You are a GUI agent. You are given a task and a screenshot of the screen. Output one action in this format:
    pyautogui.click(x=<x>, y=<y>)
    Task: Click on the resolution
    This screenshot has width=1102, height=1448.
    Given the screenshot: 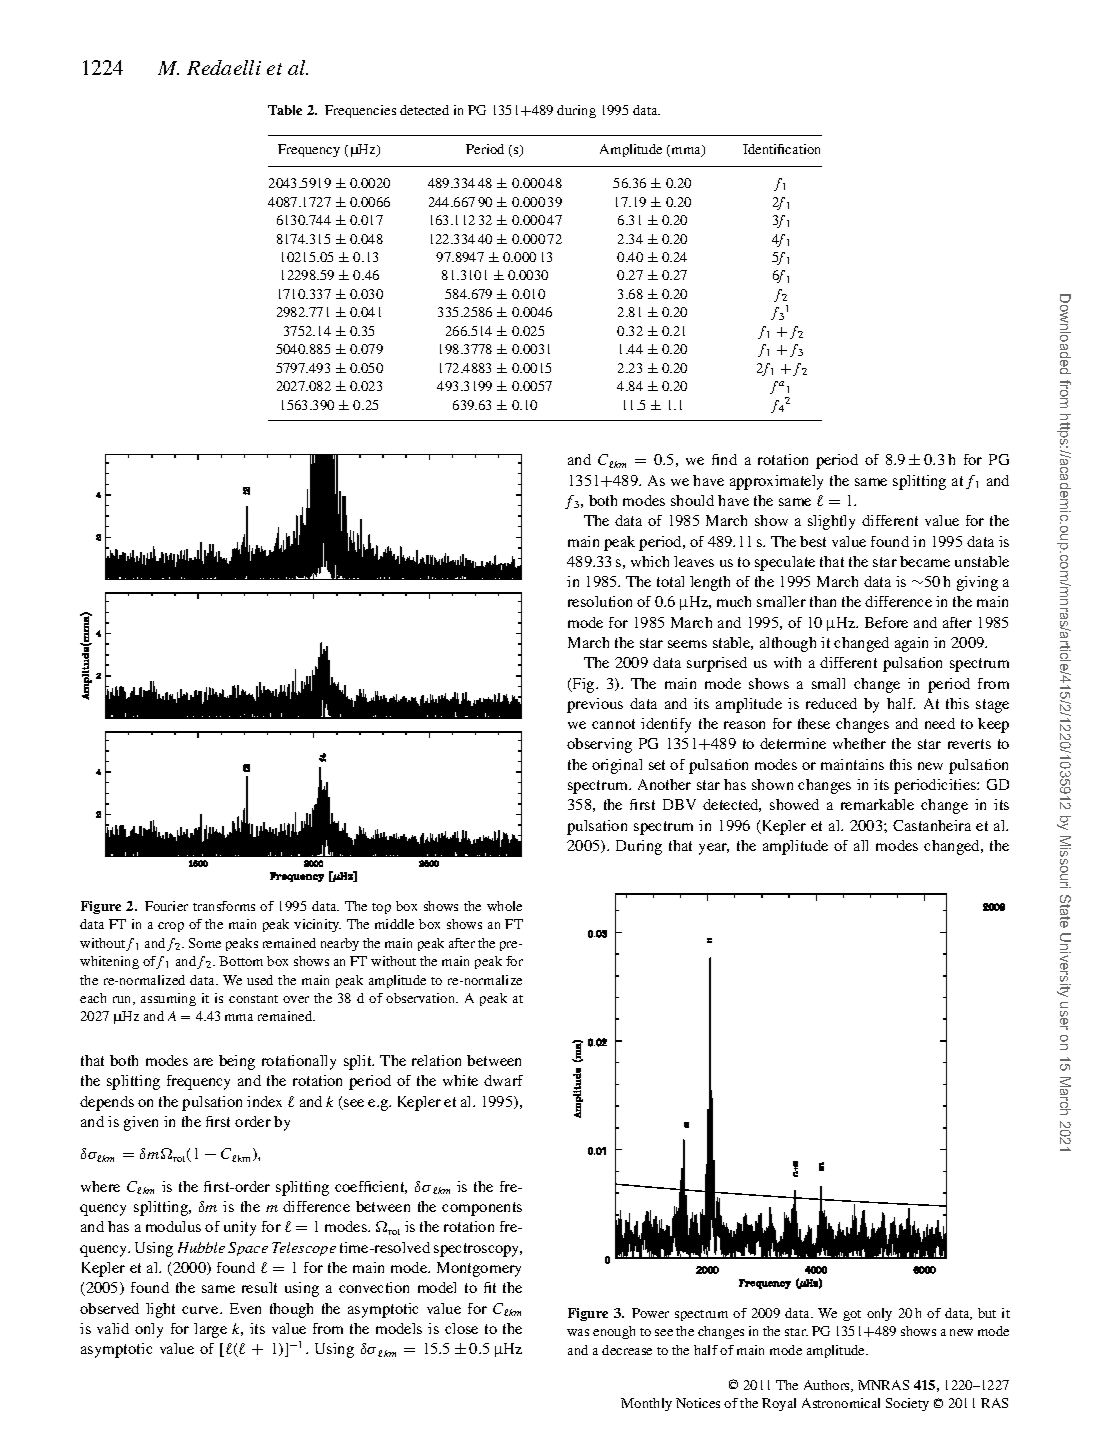 What is the action you would take?
    pyautogui.click(x=600, y=601)
